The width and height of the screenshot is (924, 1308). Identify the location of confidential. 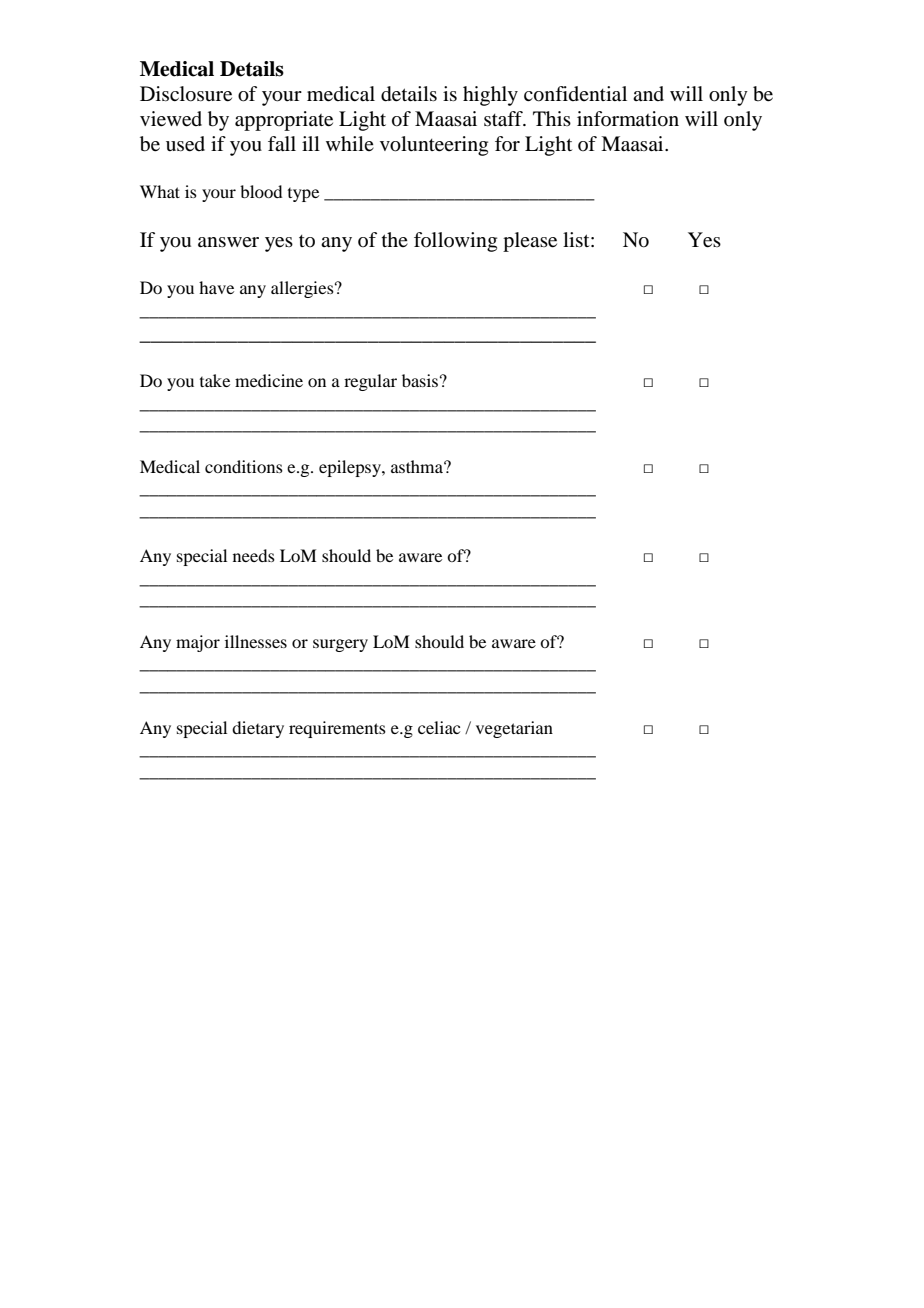
(575, 94).
